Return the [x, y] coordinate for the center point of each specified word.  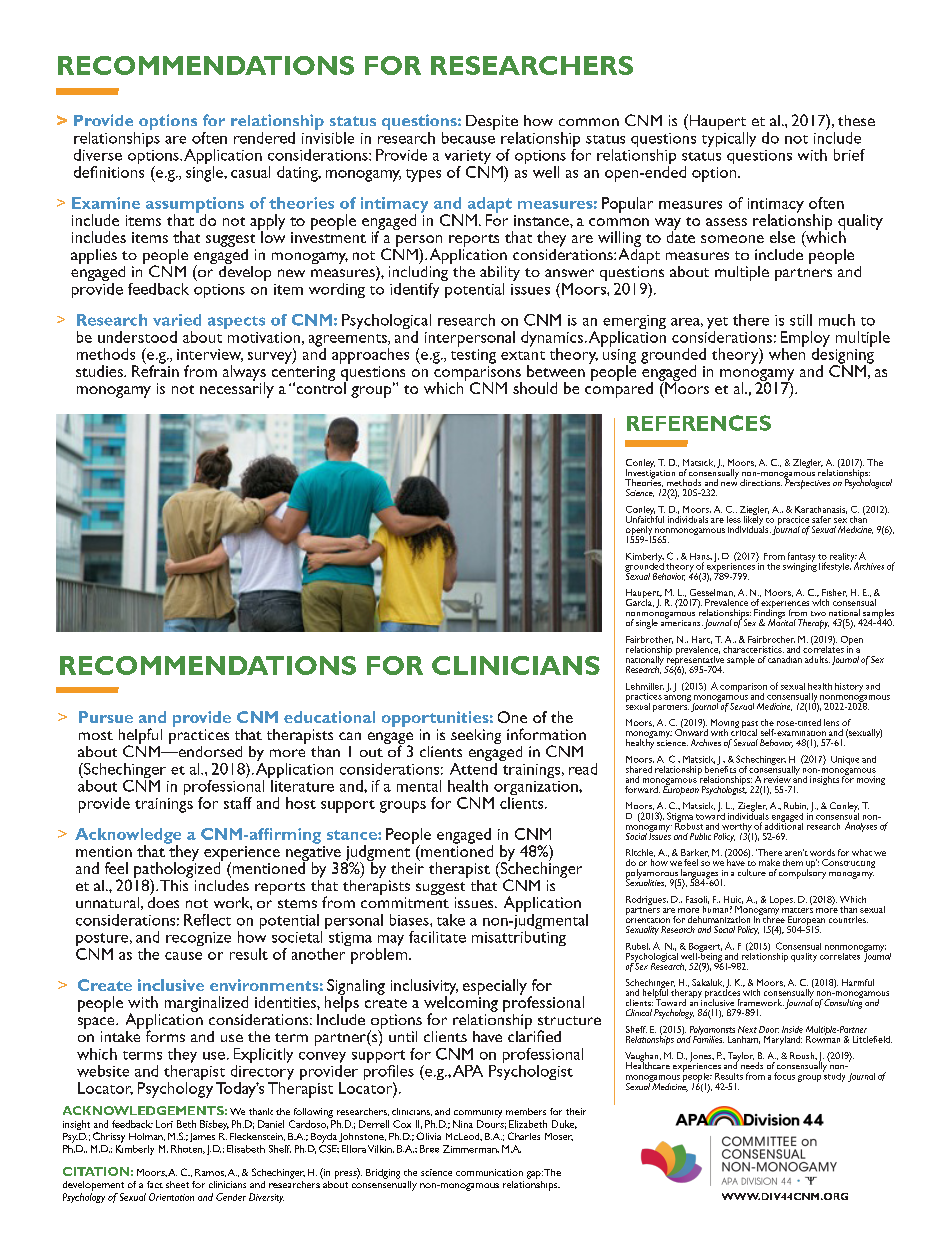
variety [469, 158]
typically [729, 138]
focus [784, 1076]
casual [250, 172]
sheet [177, 1184]
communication [489, 1172]
